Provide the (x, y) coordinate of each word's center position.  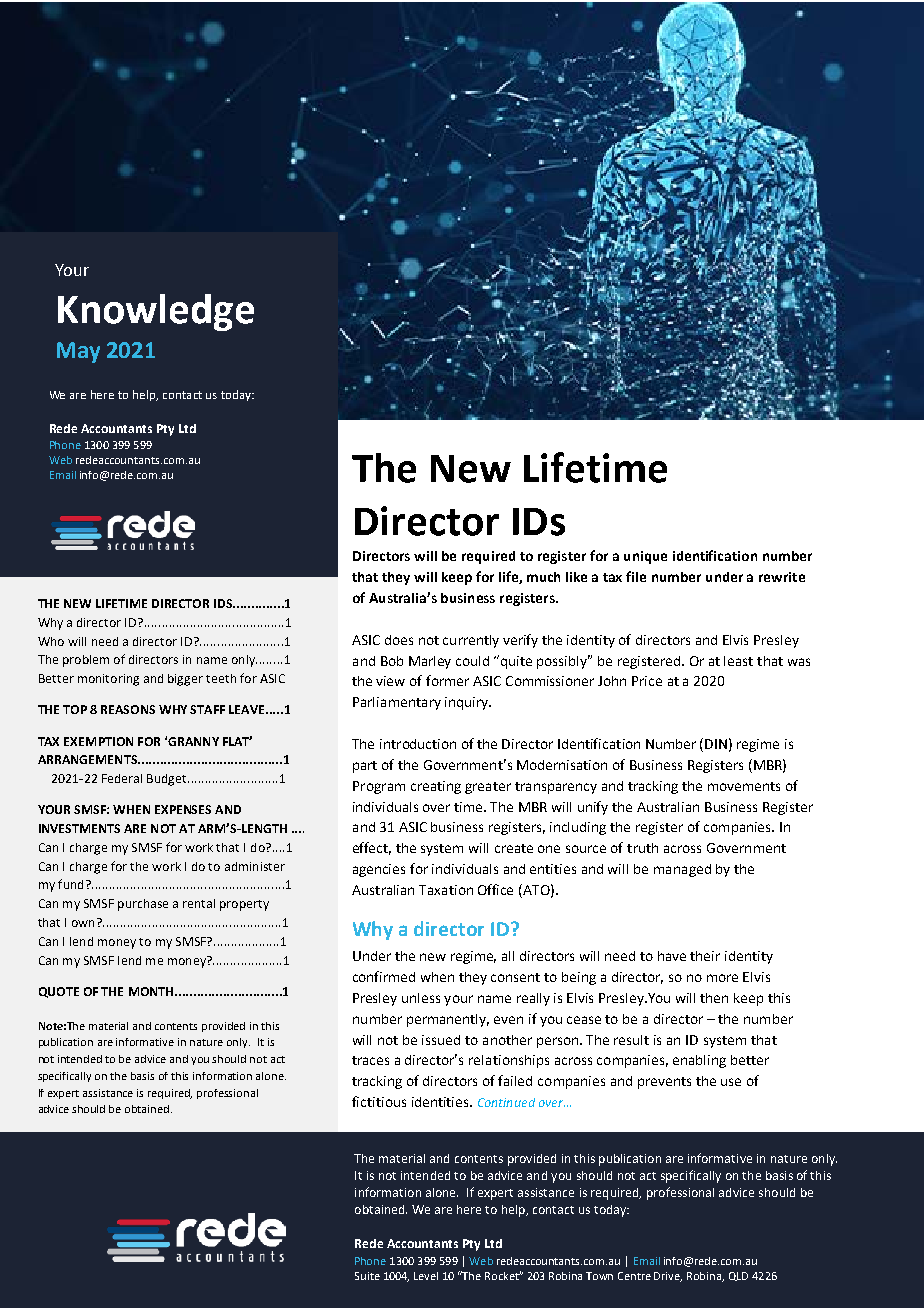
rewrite (782, 577)
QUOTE (59, 992)
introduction (418, 744)
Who (51, 641)
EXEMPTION (98, 741)
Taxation (446, 890)
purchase (143, 905)
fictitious (379, 1101)
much (543, 577)
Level (426, 1276)
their (705, 956)
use (731, 1082)
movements (744, 786)
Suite (367, 1276)
